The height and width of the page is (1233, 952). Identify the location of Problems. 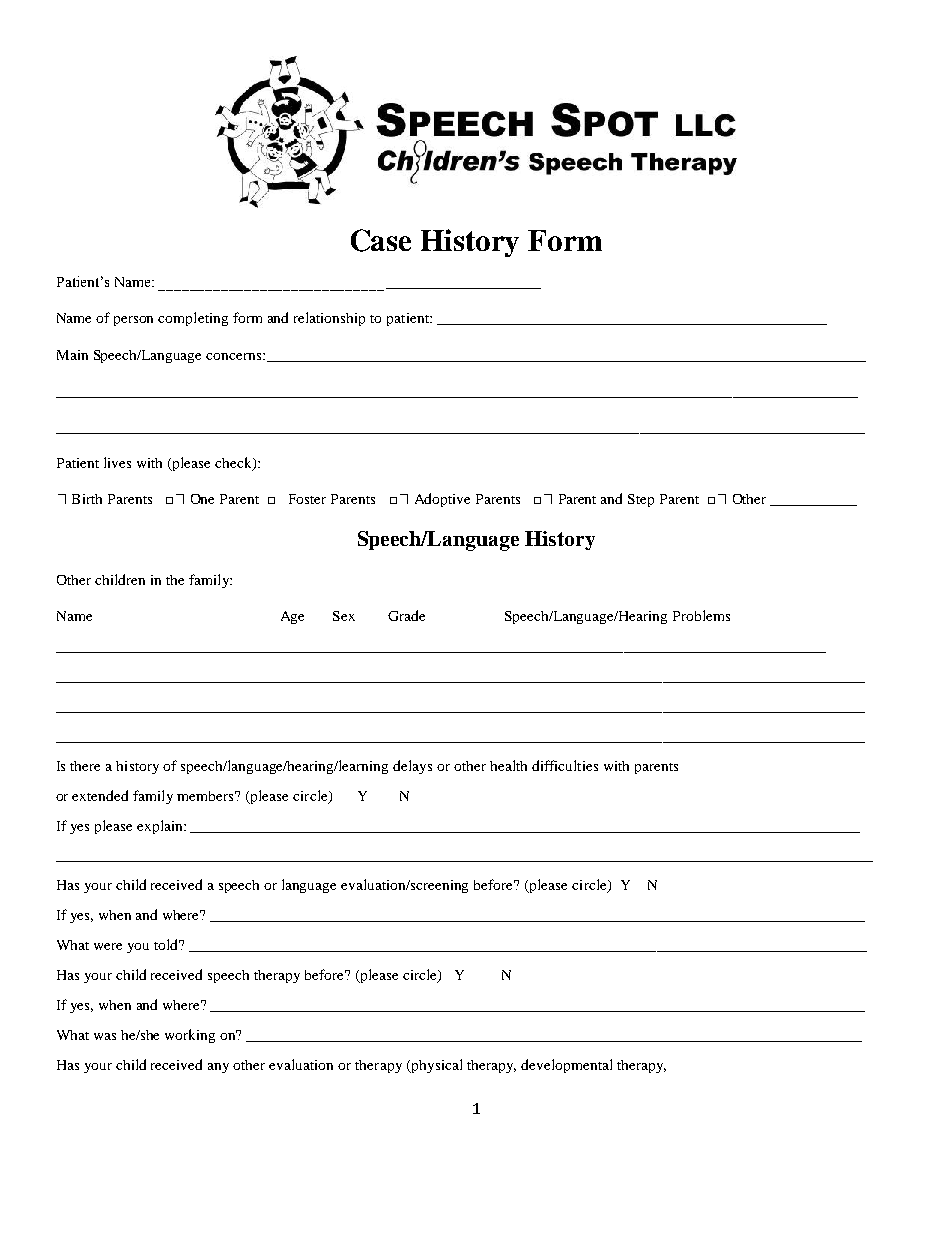
(701, 615).
